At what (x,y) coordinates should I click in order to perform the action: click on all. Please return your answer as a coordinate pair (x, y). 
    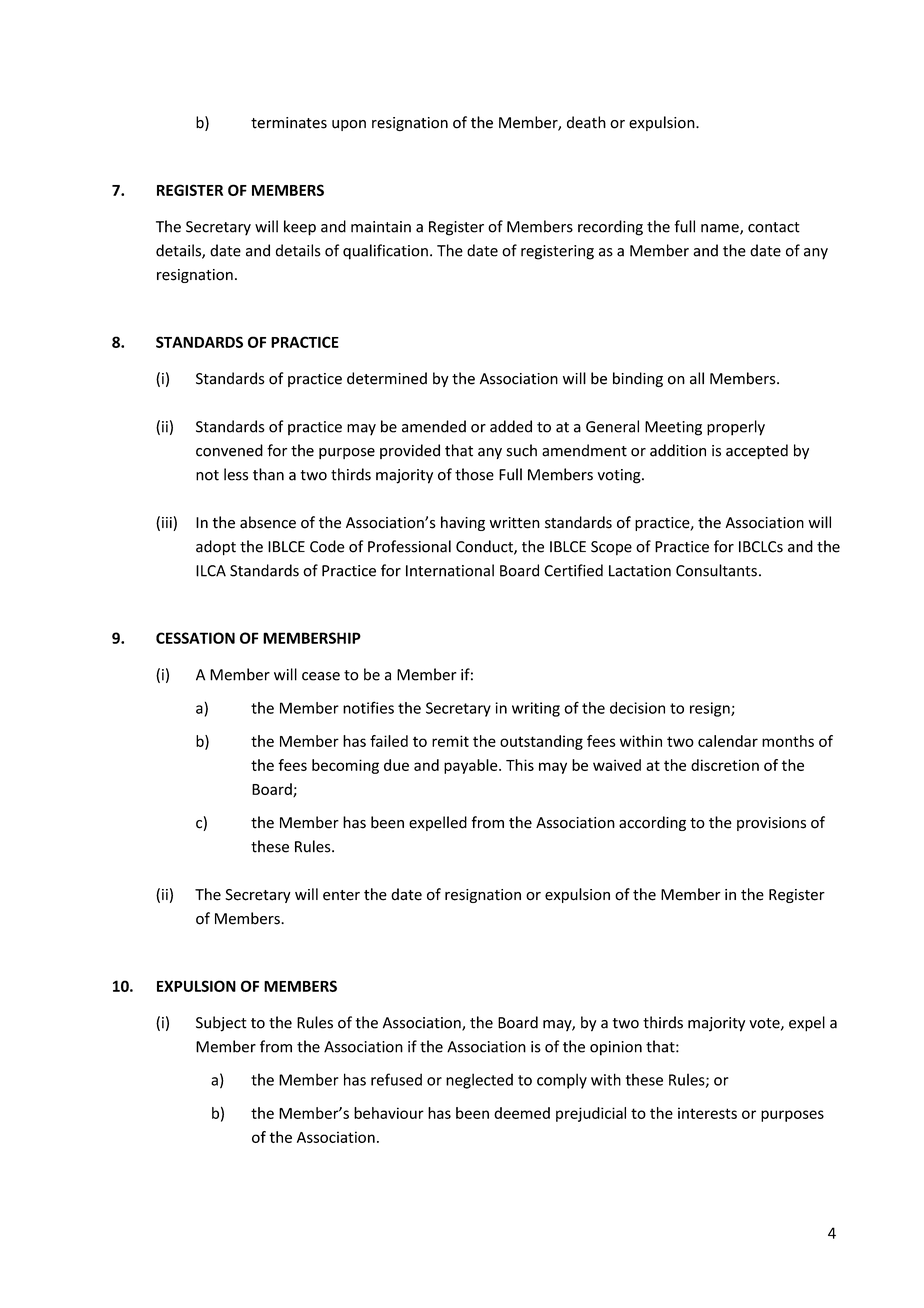
    Looking at the image, I should click on (697, 378).
